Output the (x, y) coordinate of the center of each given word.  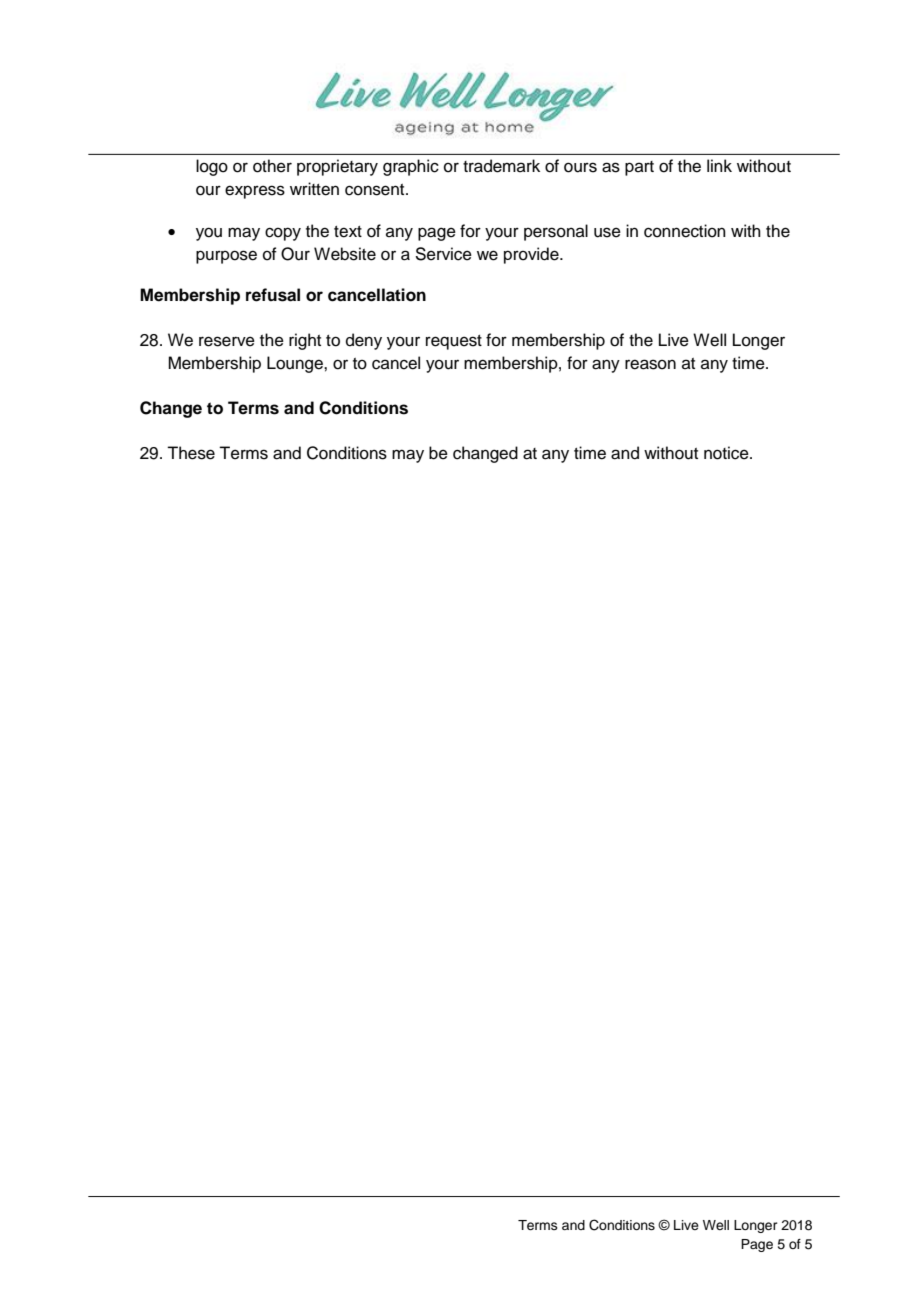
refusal (273, 295)
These (191, 453)
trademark (501, 166)
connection (685, 231)
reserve (227, 341)
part (639, 168)
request (454, 342)
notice (727, 453)
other (272, 166)
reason (650, 364)
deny (364, 341)
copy (283, 234)
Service (443, 254)
